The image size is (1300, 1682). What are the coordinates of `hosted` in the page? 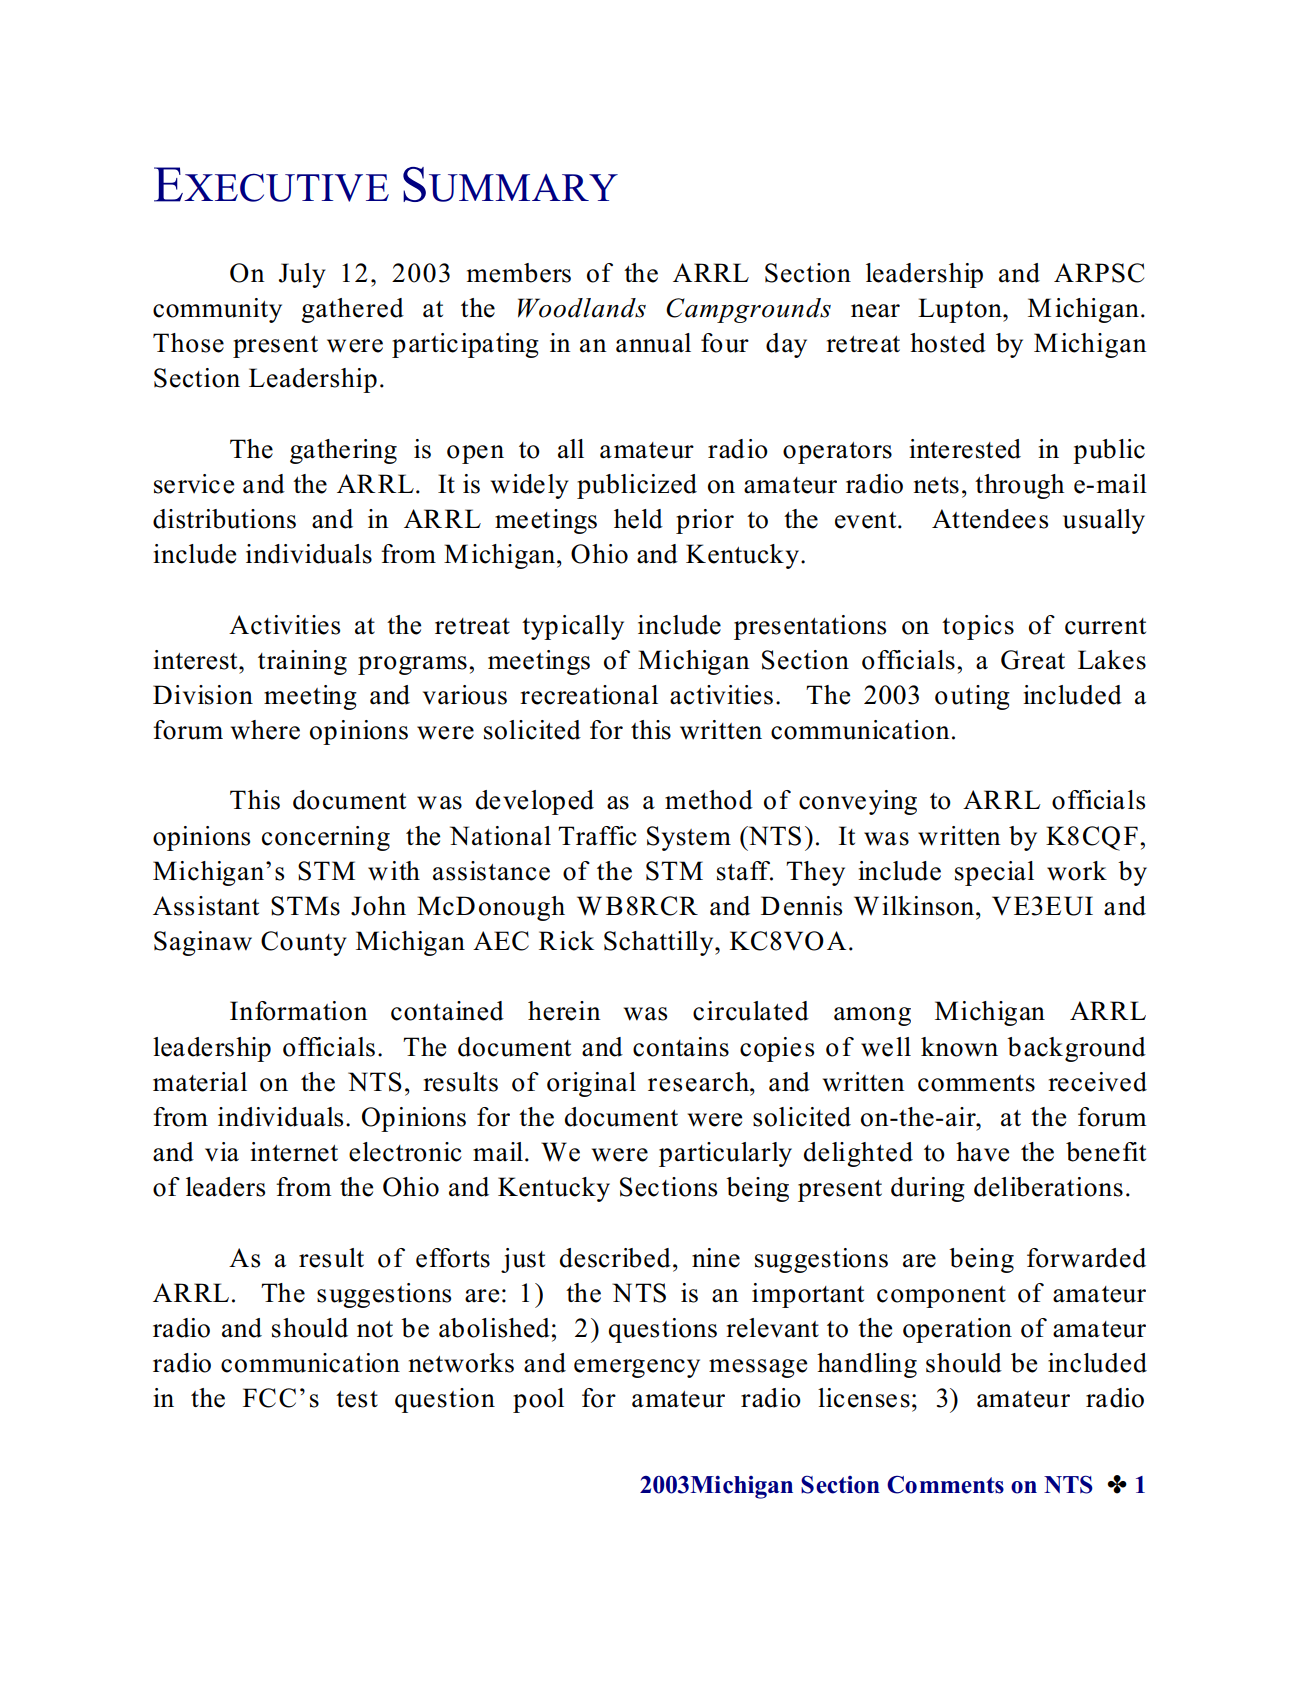 It's located at (948, 343).
